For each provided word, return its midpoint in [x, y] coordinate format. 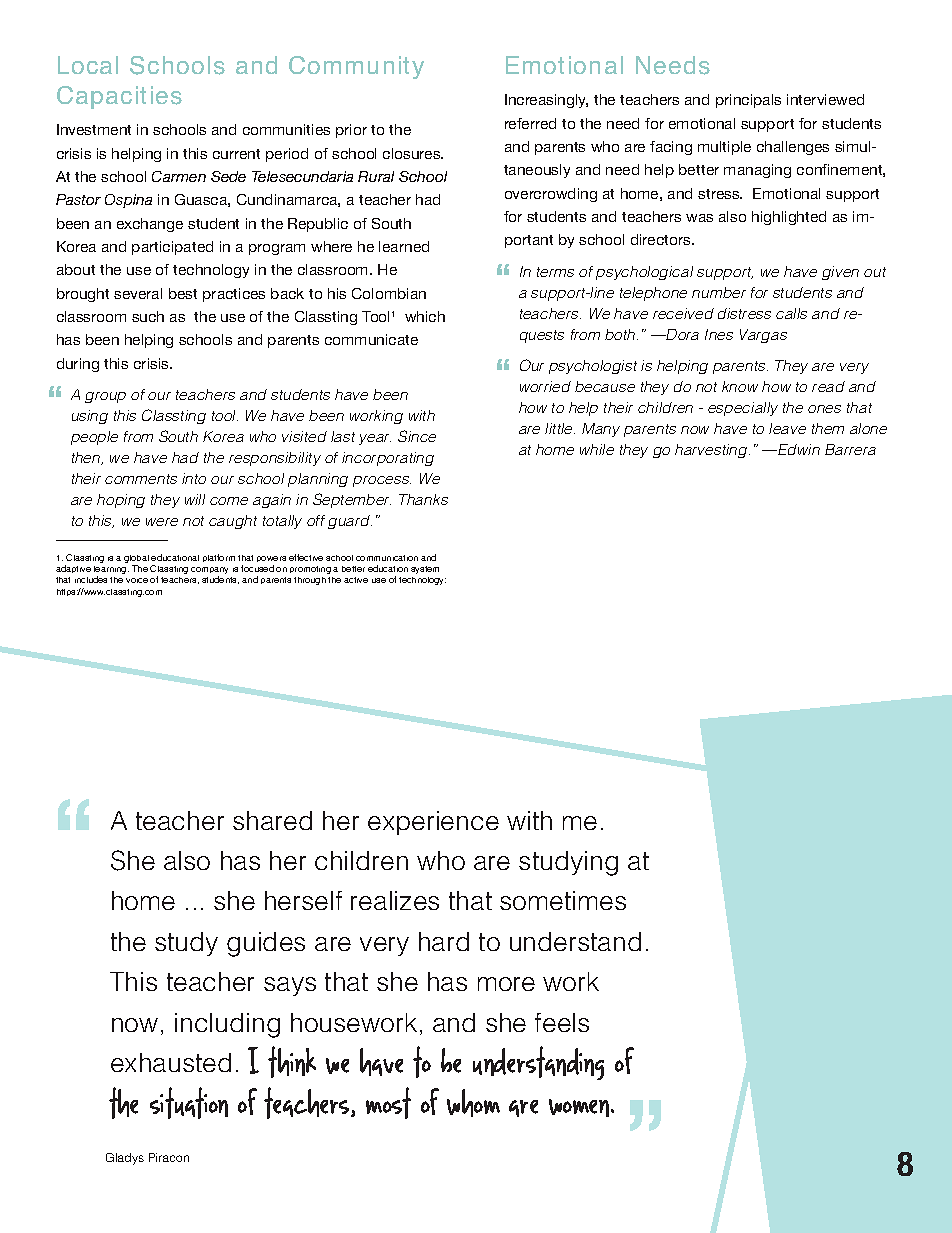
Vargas [763, 336]
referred [530, 123]
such [148, 316]
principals [748, 101]
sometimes [563, 900]
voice [137, 580]
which [425, 316]
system [425, 570]
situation [189, 1103]
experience [433, 823]
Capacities [119, 97]
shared [272, 820]
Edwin [798, 449]
